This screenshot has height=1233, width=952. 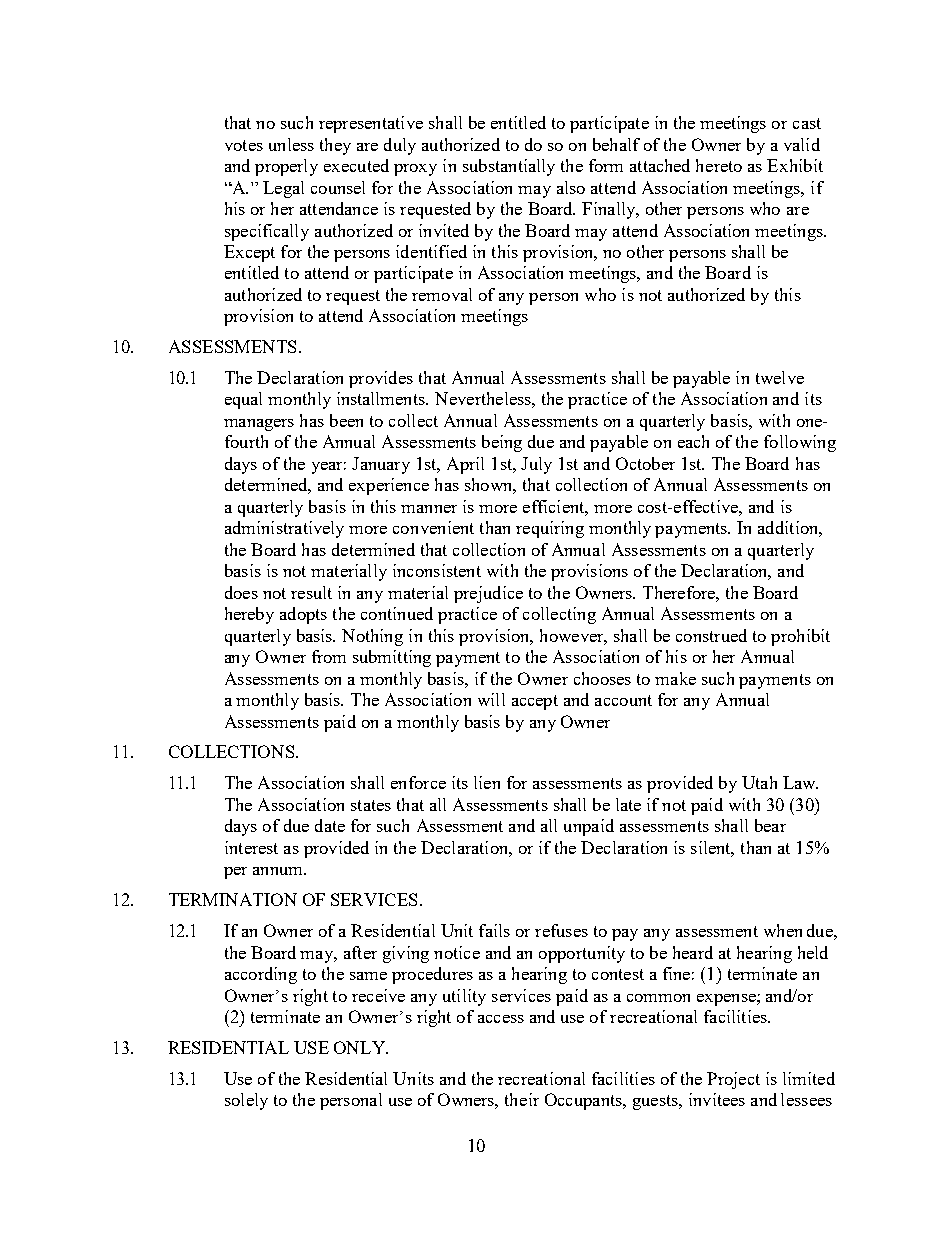 What do you see at coordinates (719, 165) in the screenshot?
I see `hereto` at bounding box center [719, 165].
